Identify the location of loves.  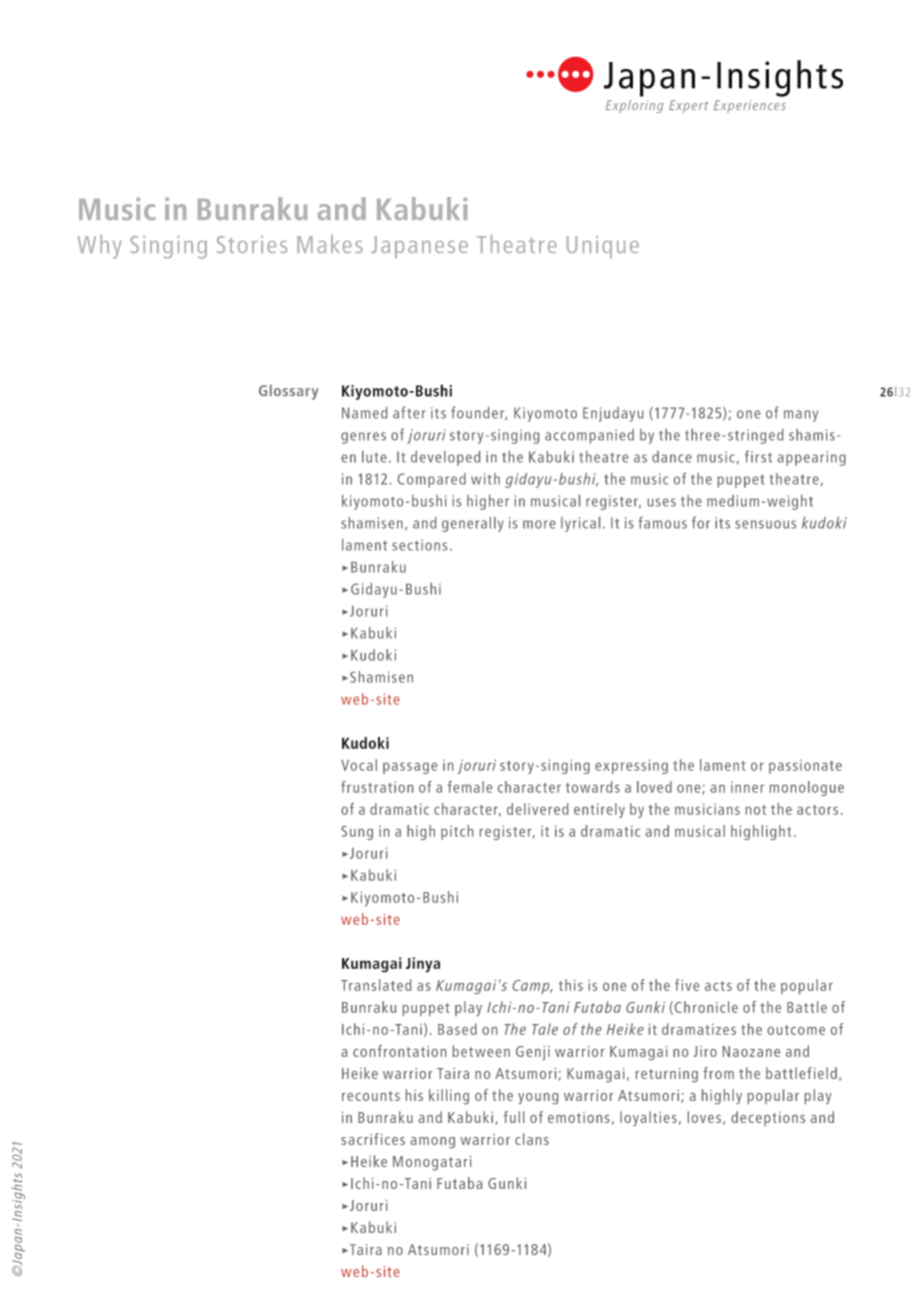
(704, 1117).
